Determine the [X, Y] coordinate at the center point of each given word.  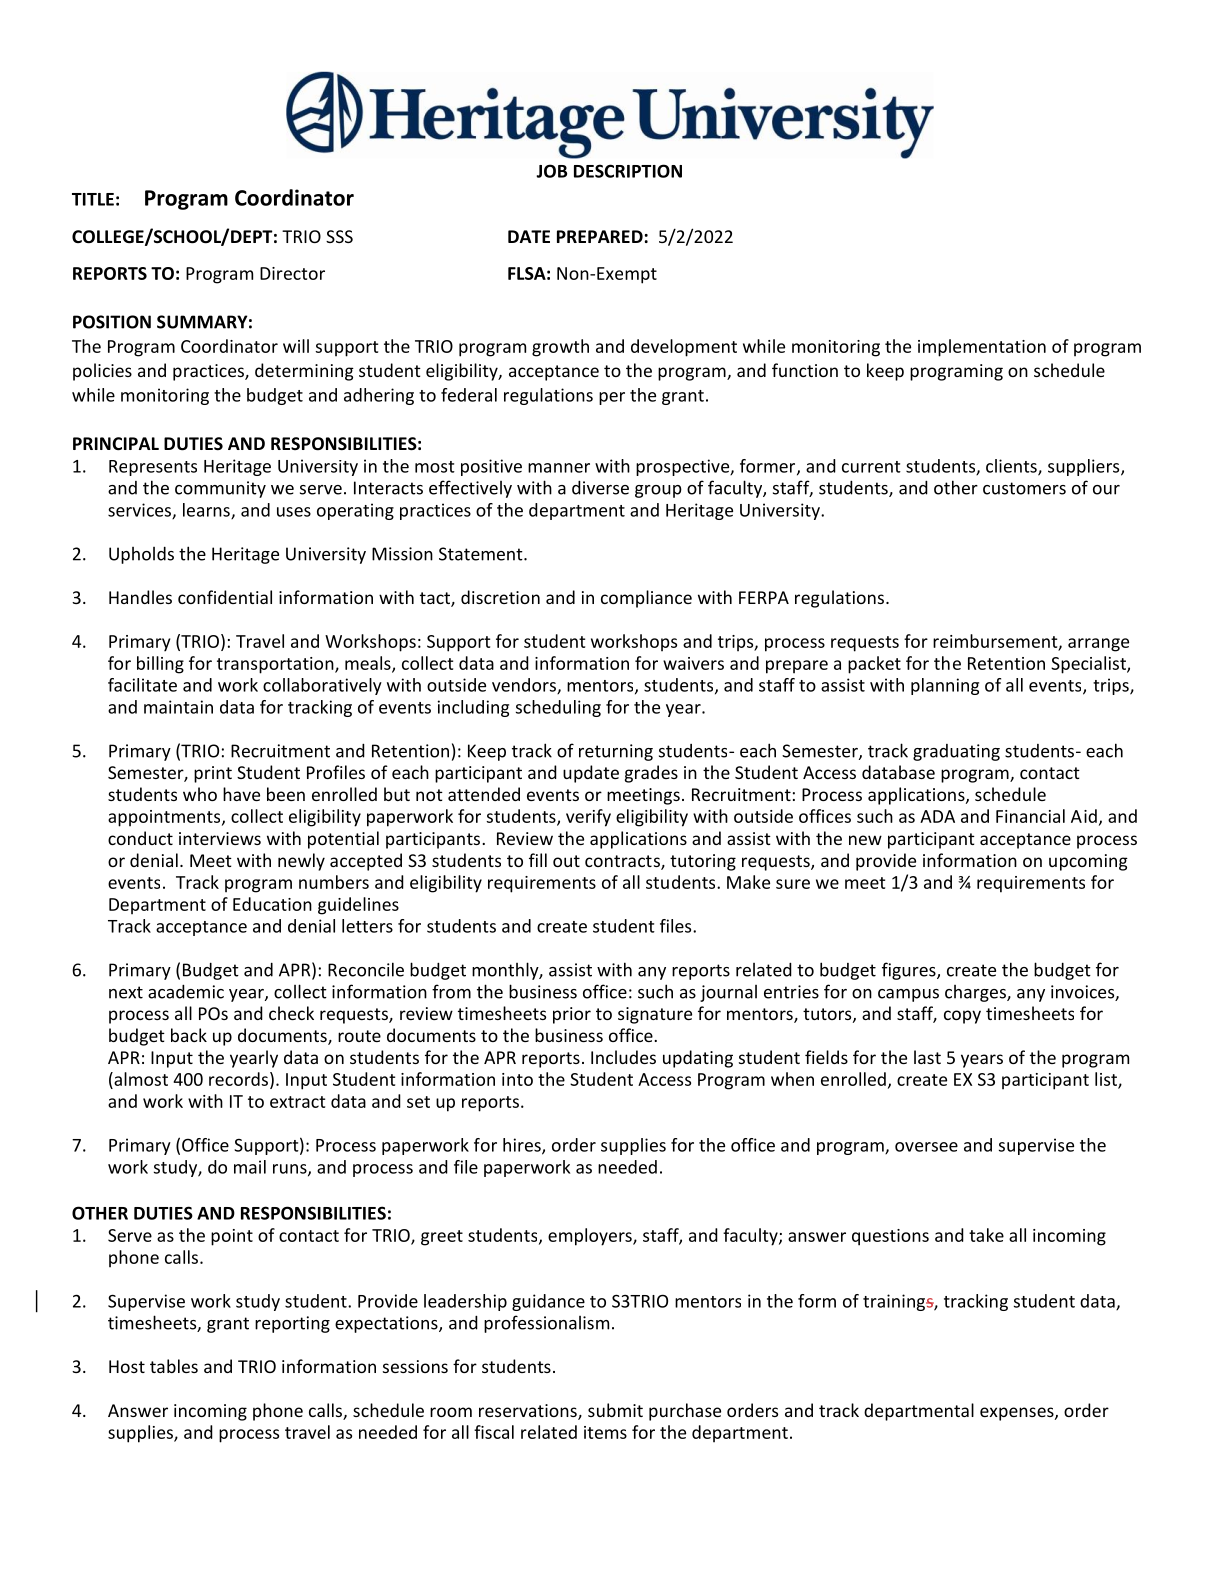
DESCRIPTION [628, 171]
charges [976, 993]
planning [945, 686]
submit [615, 1410]
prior [572, 1015]
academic [186, 991]
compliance [646, 599]
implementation [982, 348]
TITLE [93, 199]
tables [174, 1366]
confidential [225, 597]
